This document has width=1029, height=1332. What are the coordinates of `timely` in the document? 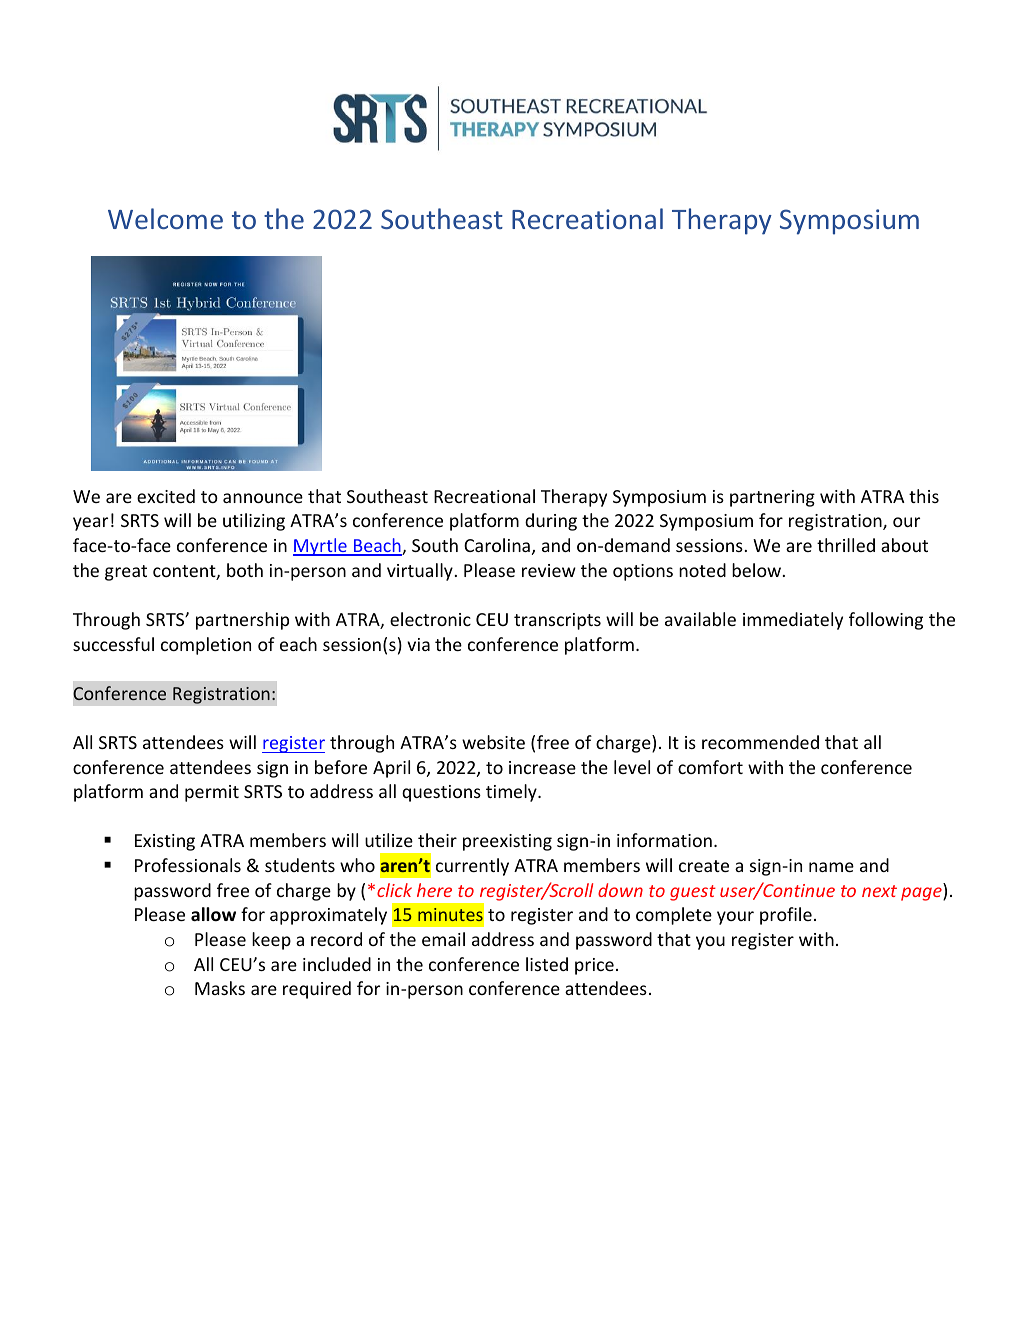 It's located at (512, 793).
